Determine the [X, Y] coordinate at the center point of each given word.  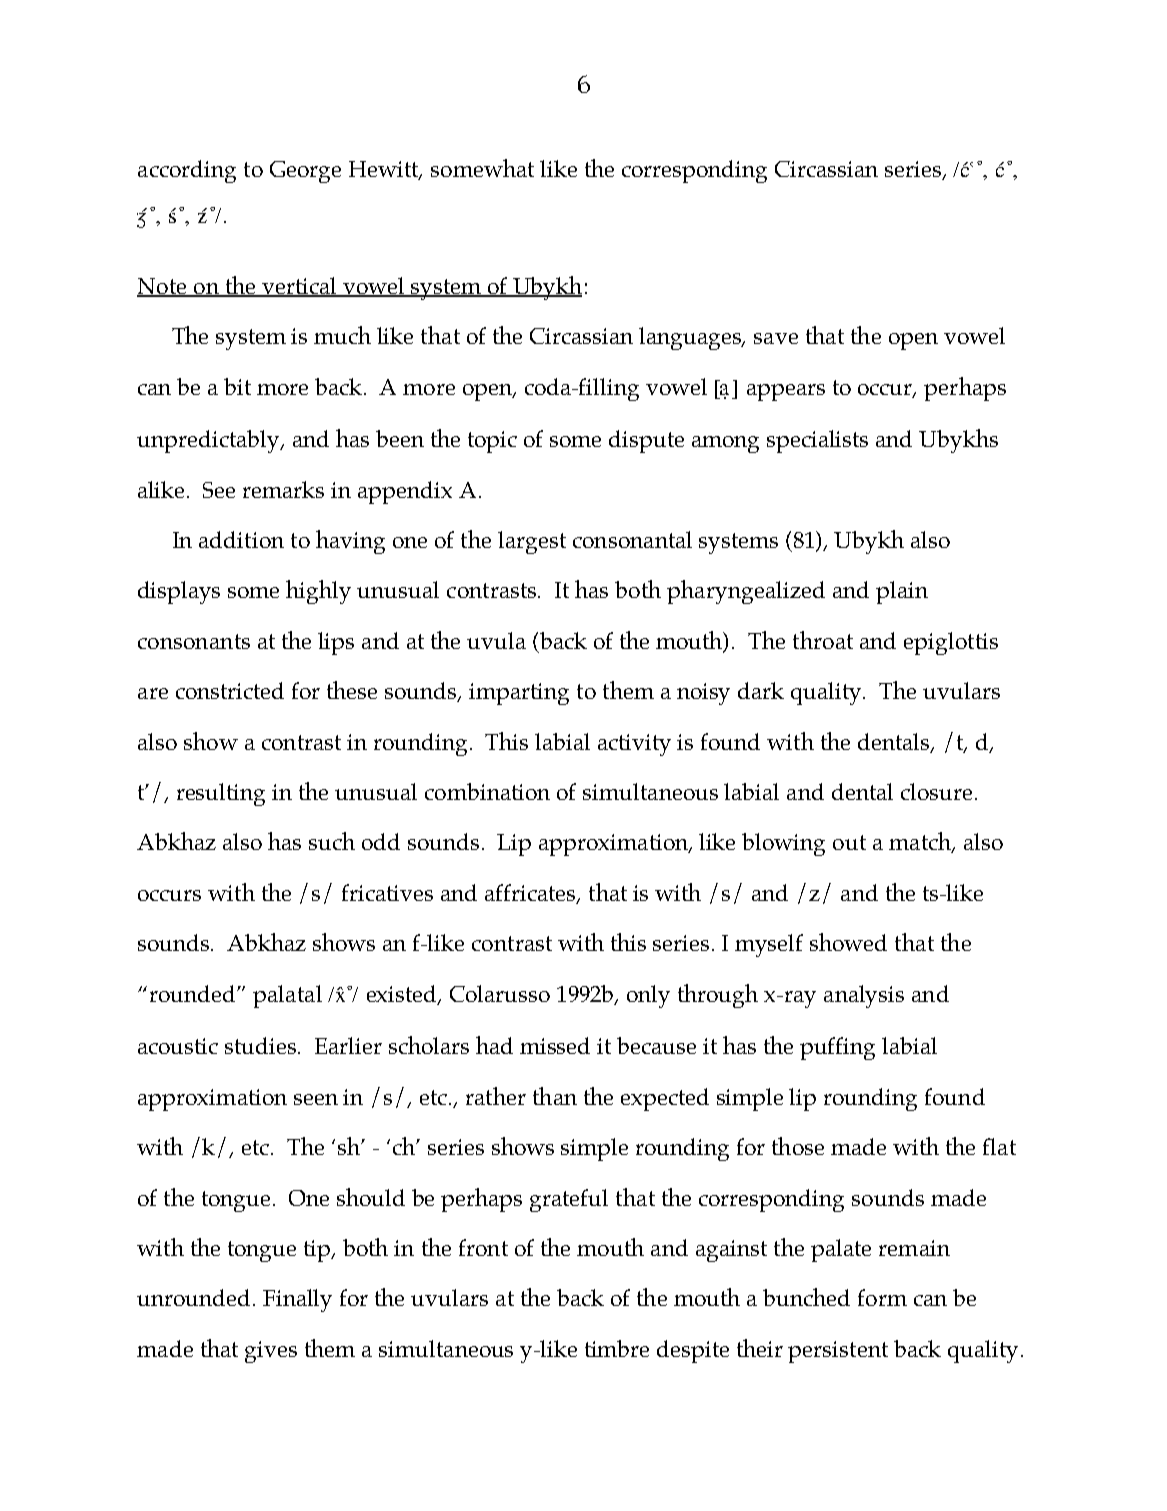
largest [532, 542]
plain [902, 592]
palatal [287, 996]
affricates [531, 893]
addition [241, 539]
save [776, 338]
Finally [297, 1300]
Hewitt [385, 170]
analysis [864, 996]
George [305, 172]
